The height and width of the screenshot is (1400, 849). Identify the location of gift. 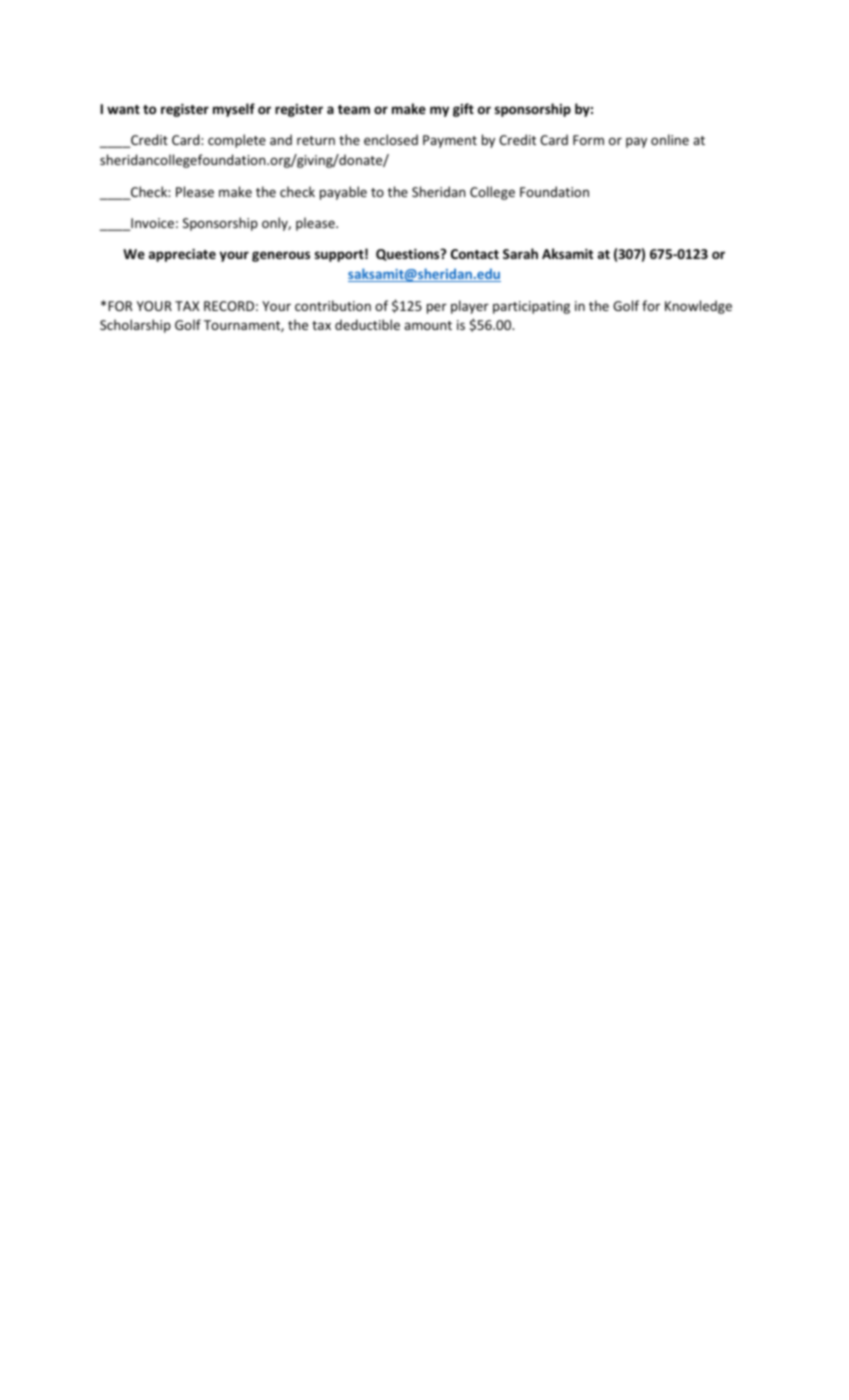
(463, 110).
